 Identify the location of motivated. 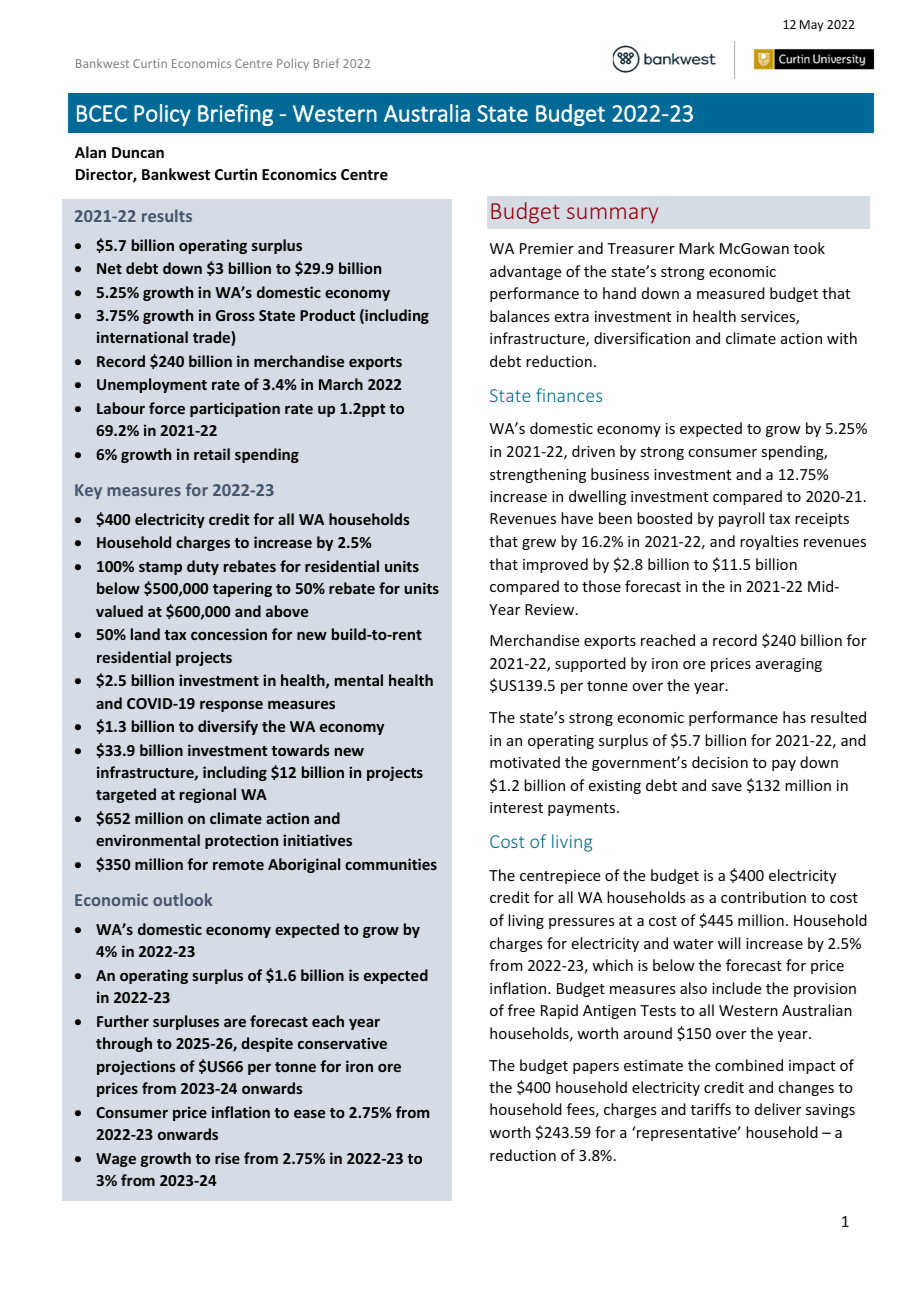
(525, 762).
